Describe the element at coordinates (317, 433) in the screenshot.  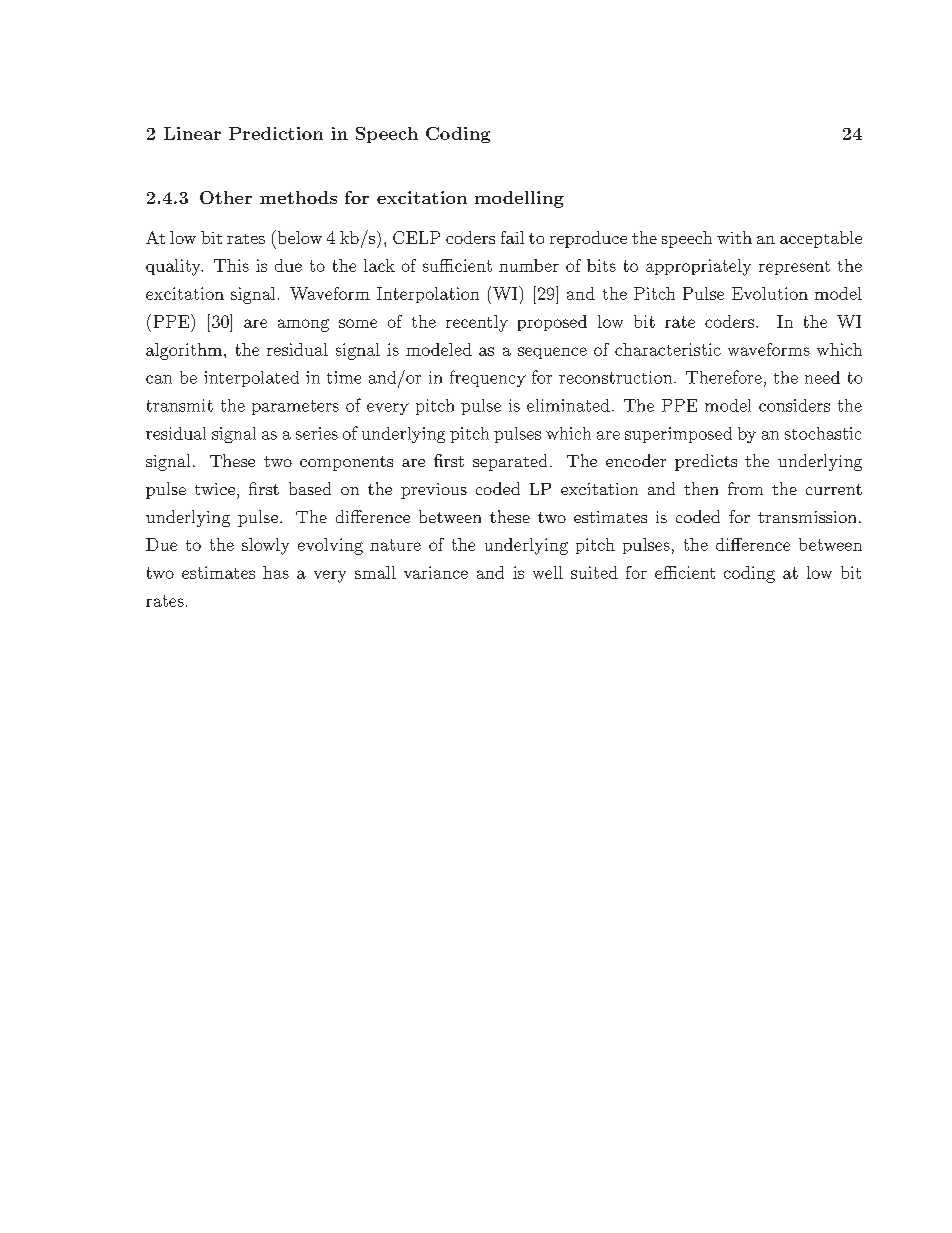
I see `series` at that location.
